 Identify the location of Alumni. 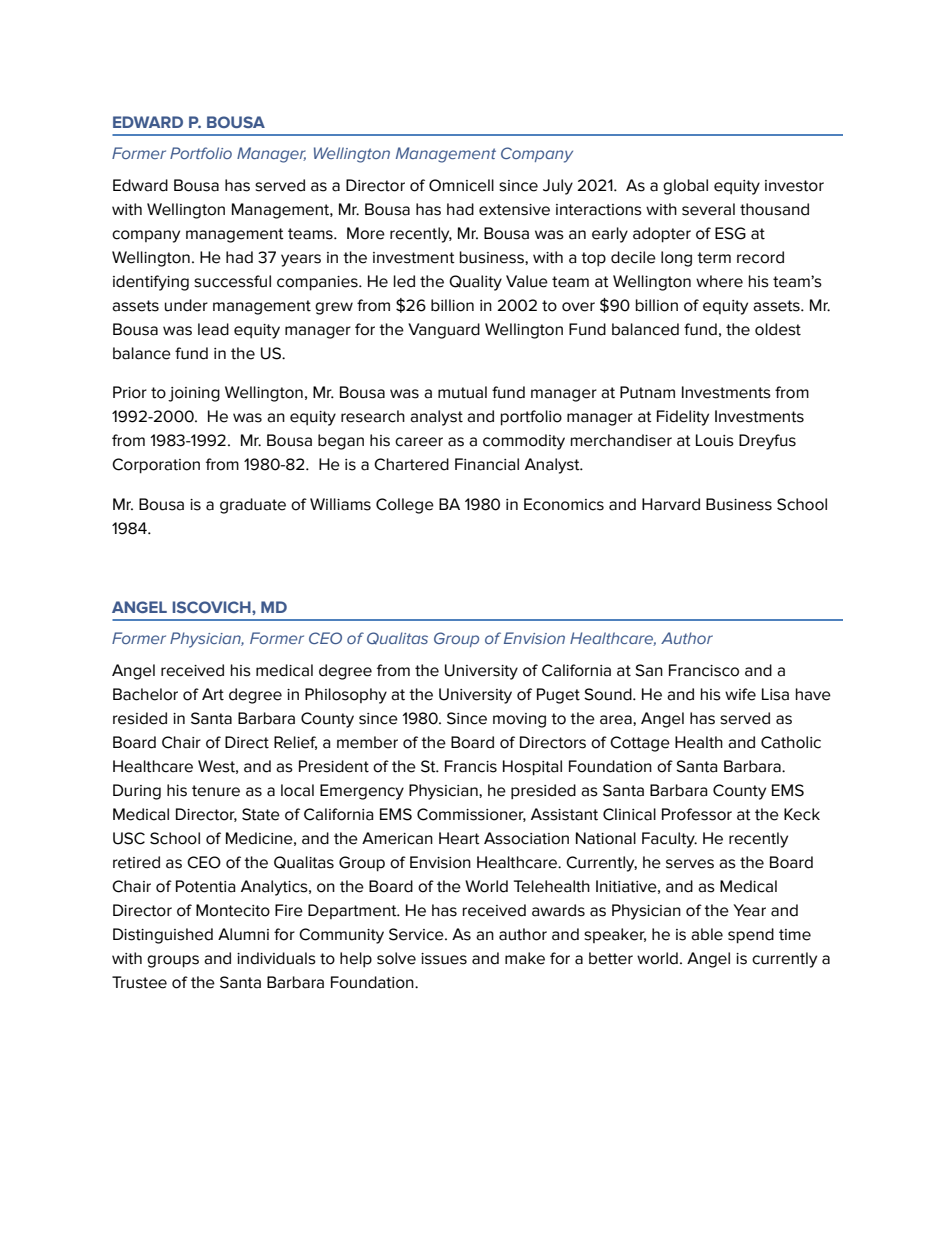
(243, 934).
